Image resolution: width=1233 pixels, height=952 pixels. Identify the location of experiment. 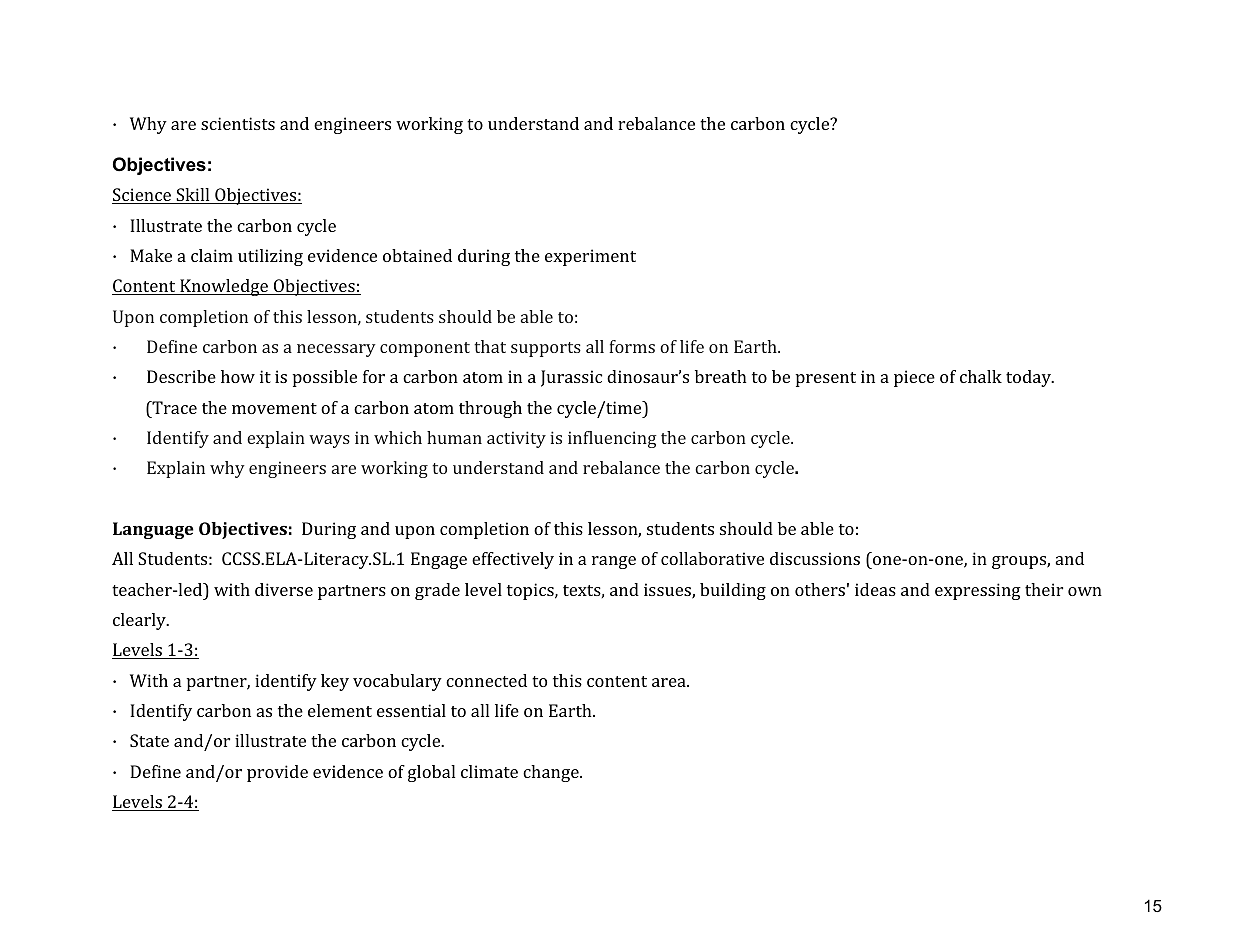
(590, 257).
